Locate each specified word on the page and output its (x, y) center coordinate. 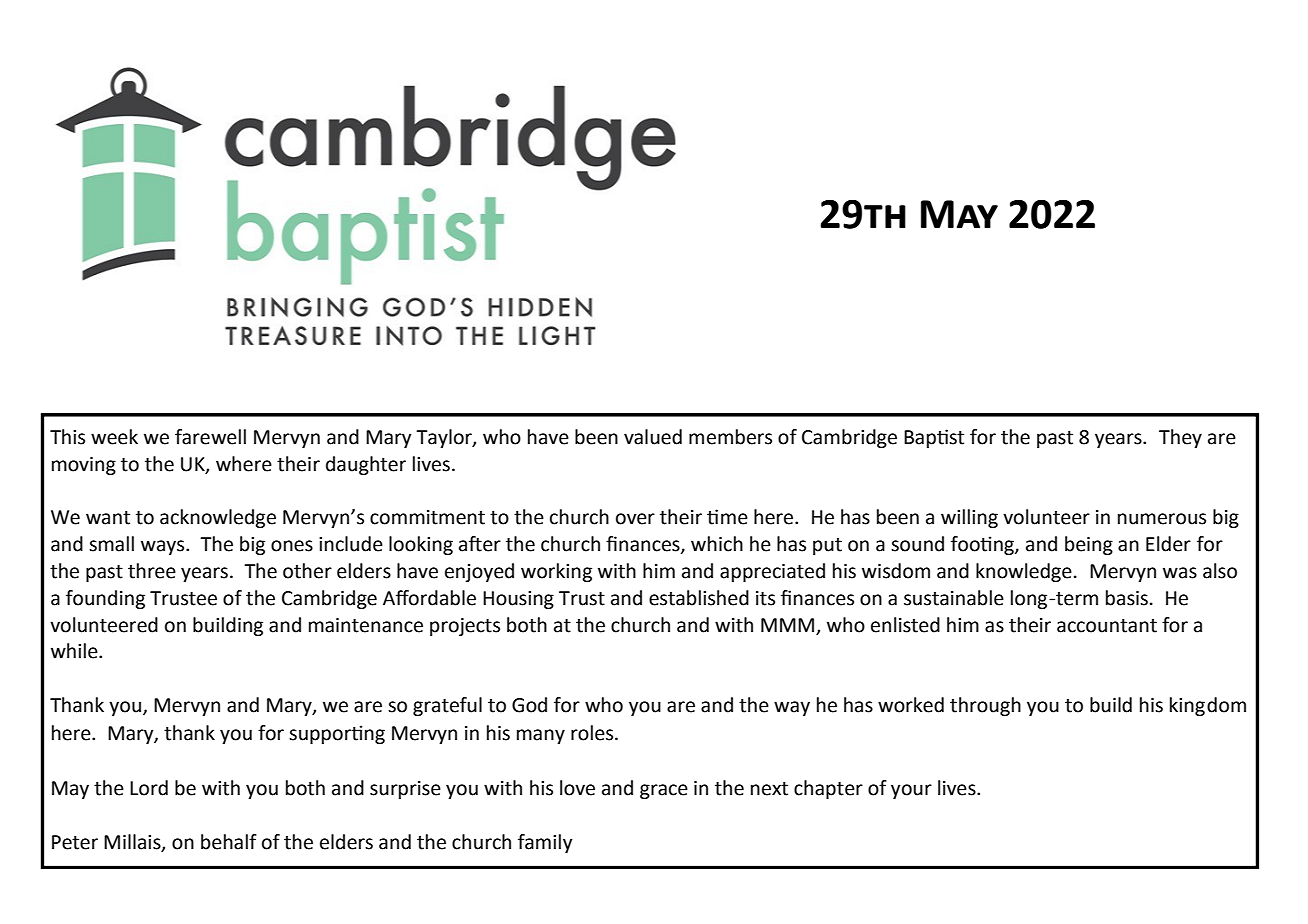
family (545, 843)
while (75, 651)
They (1180, 438)
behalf (229, 842)
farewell (210, 437)
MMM (787, 625)
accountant (1107, 626)
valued (653, 437)
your (911, 791)
